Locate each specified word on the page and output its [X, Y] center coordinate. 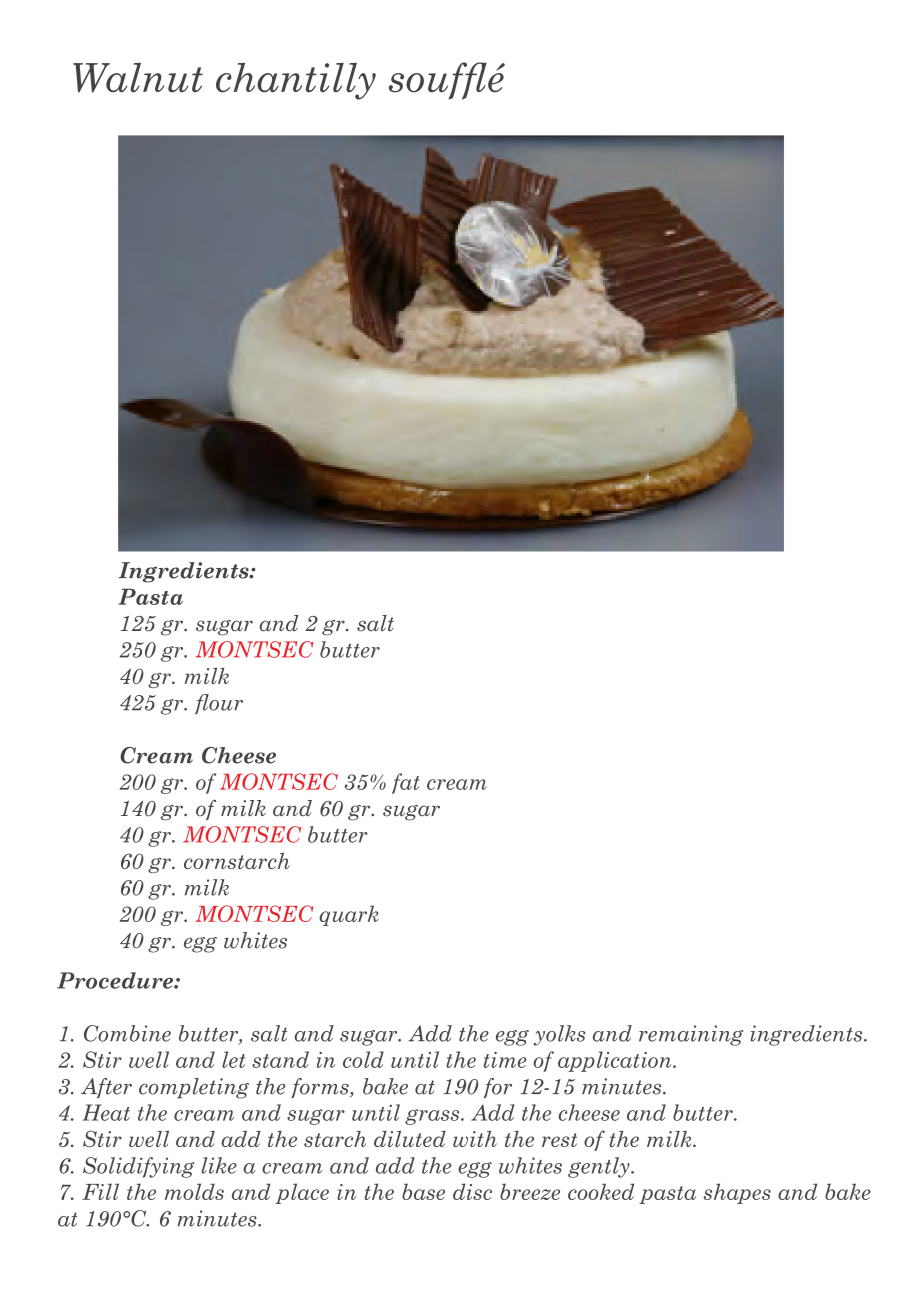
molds [194, 1191]
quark [349, 915]
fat [405, 783]
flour [219, 704]
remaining [691, 1035]
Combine [127, 1033]
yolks [559, 1035]
